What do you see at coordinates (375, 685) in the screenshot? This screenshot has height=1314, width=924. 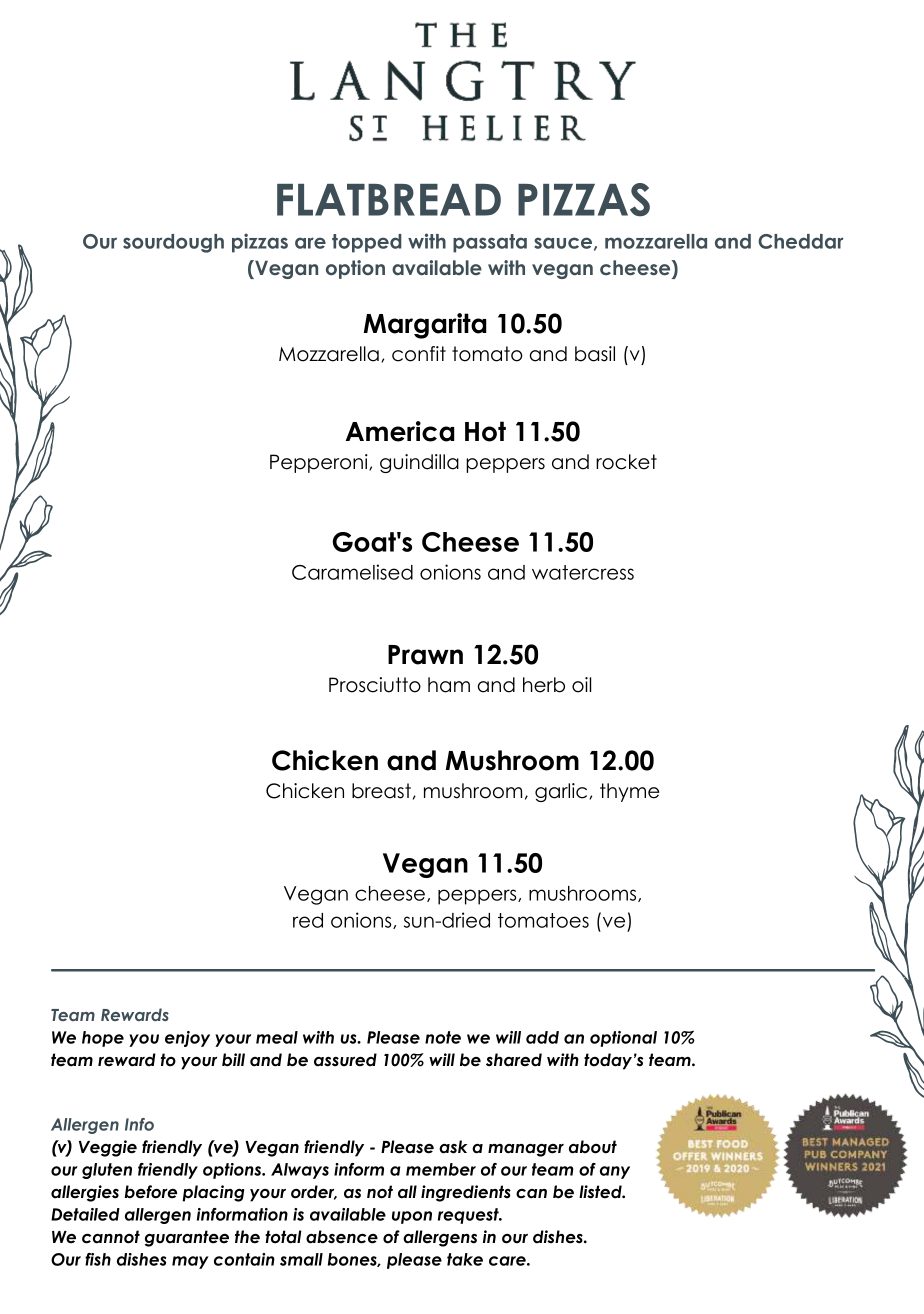 I see `Prosciutto` at bounding box center [375, 685].
